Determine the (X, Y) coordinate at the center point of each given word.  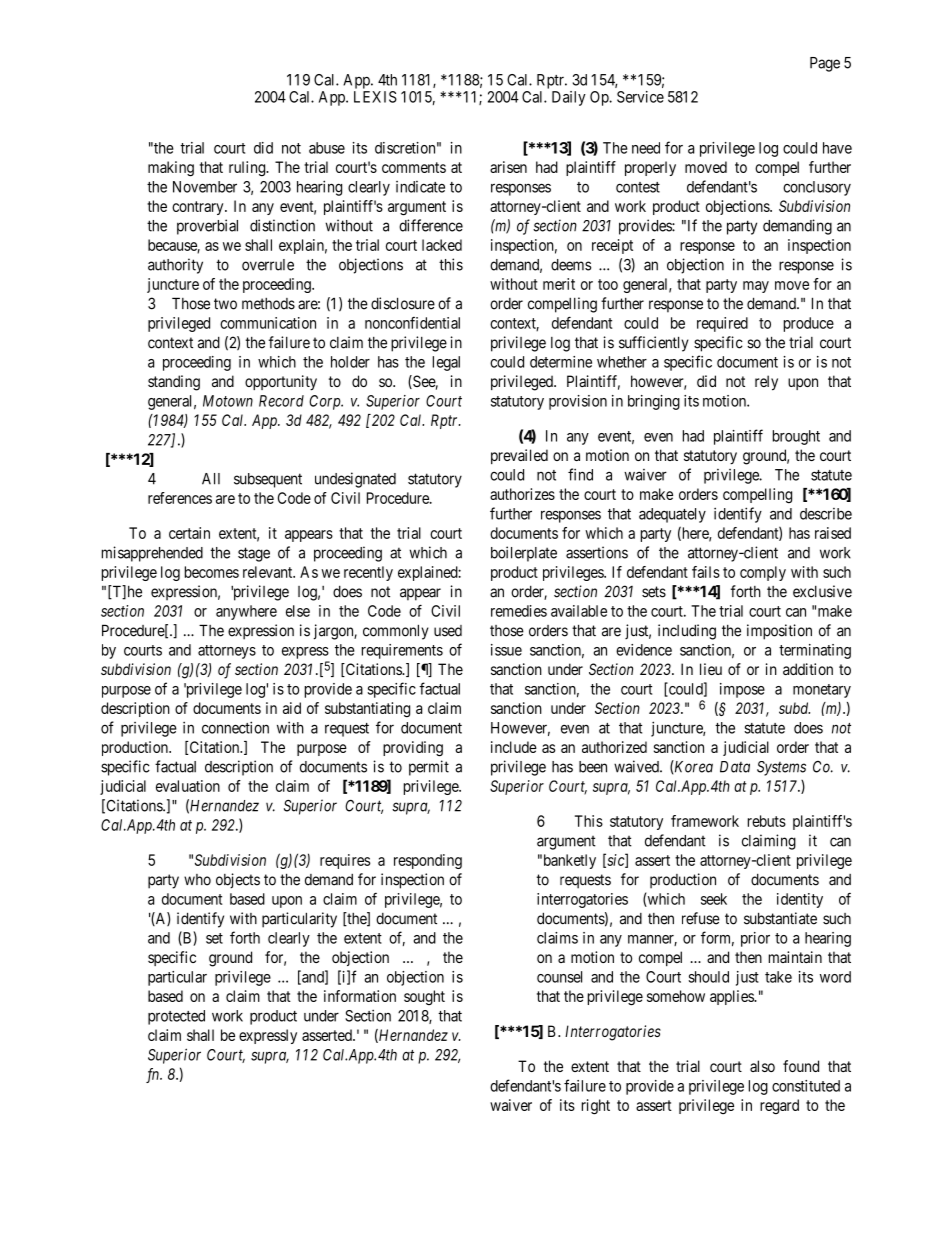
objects (238, 881)
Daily (569, 98)
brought (796, 437)
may (756, 287)
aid (292, 708)
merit (559, 284)
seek (714, 899)
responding (428, 861)
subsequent (268, 480)
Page (825, 64)
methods (268, 304)
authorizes (522, 494)
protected (176, 1017)
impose (742, 690)
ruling (248, 168)
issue (506, 650)
